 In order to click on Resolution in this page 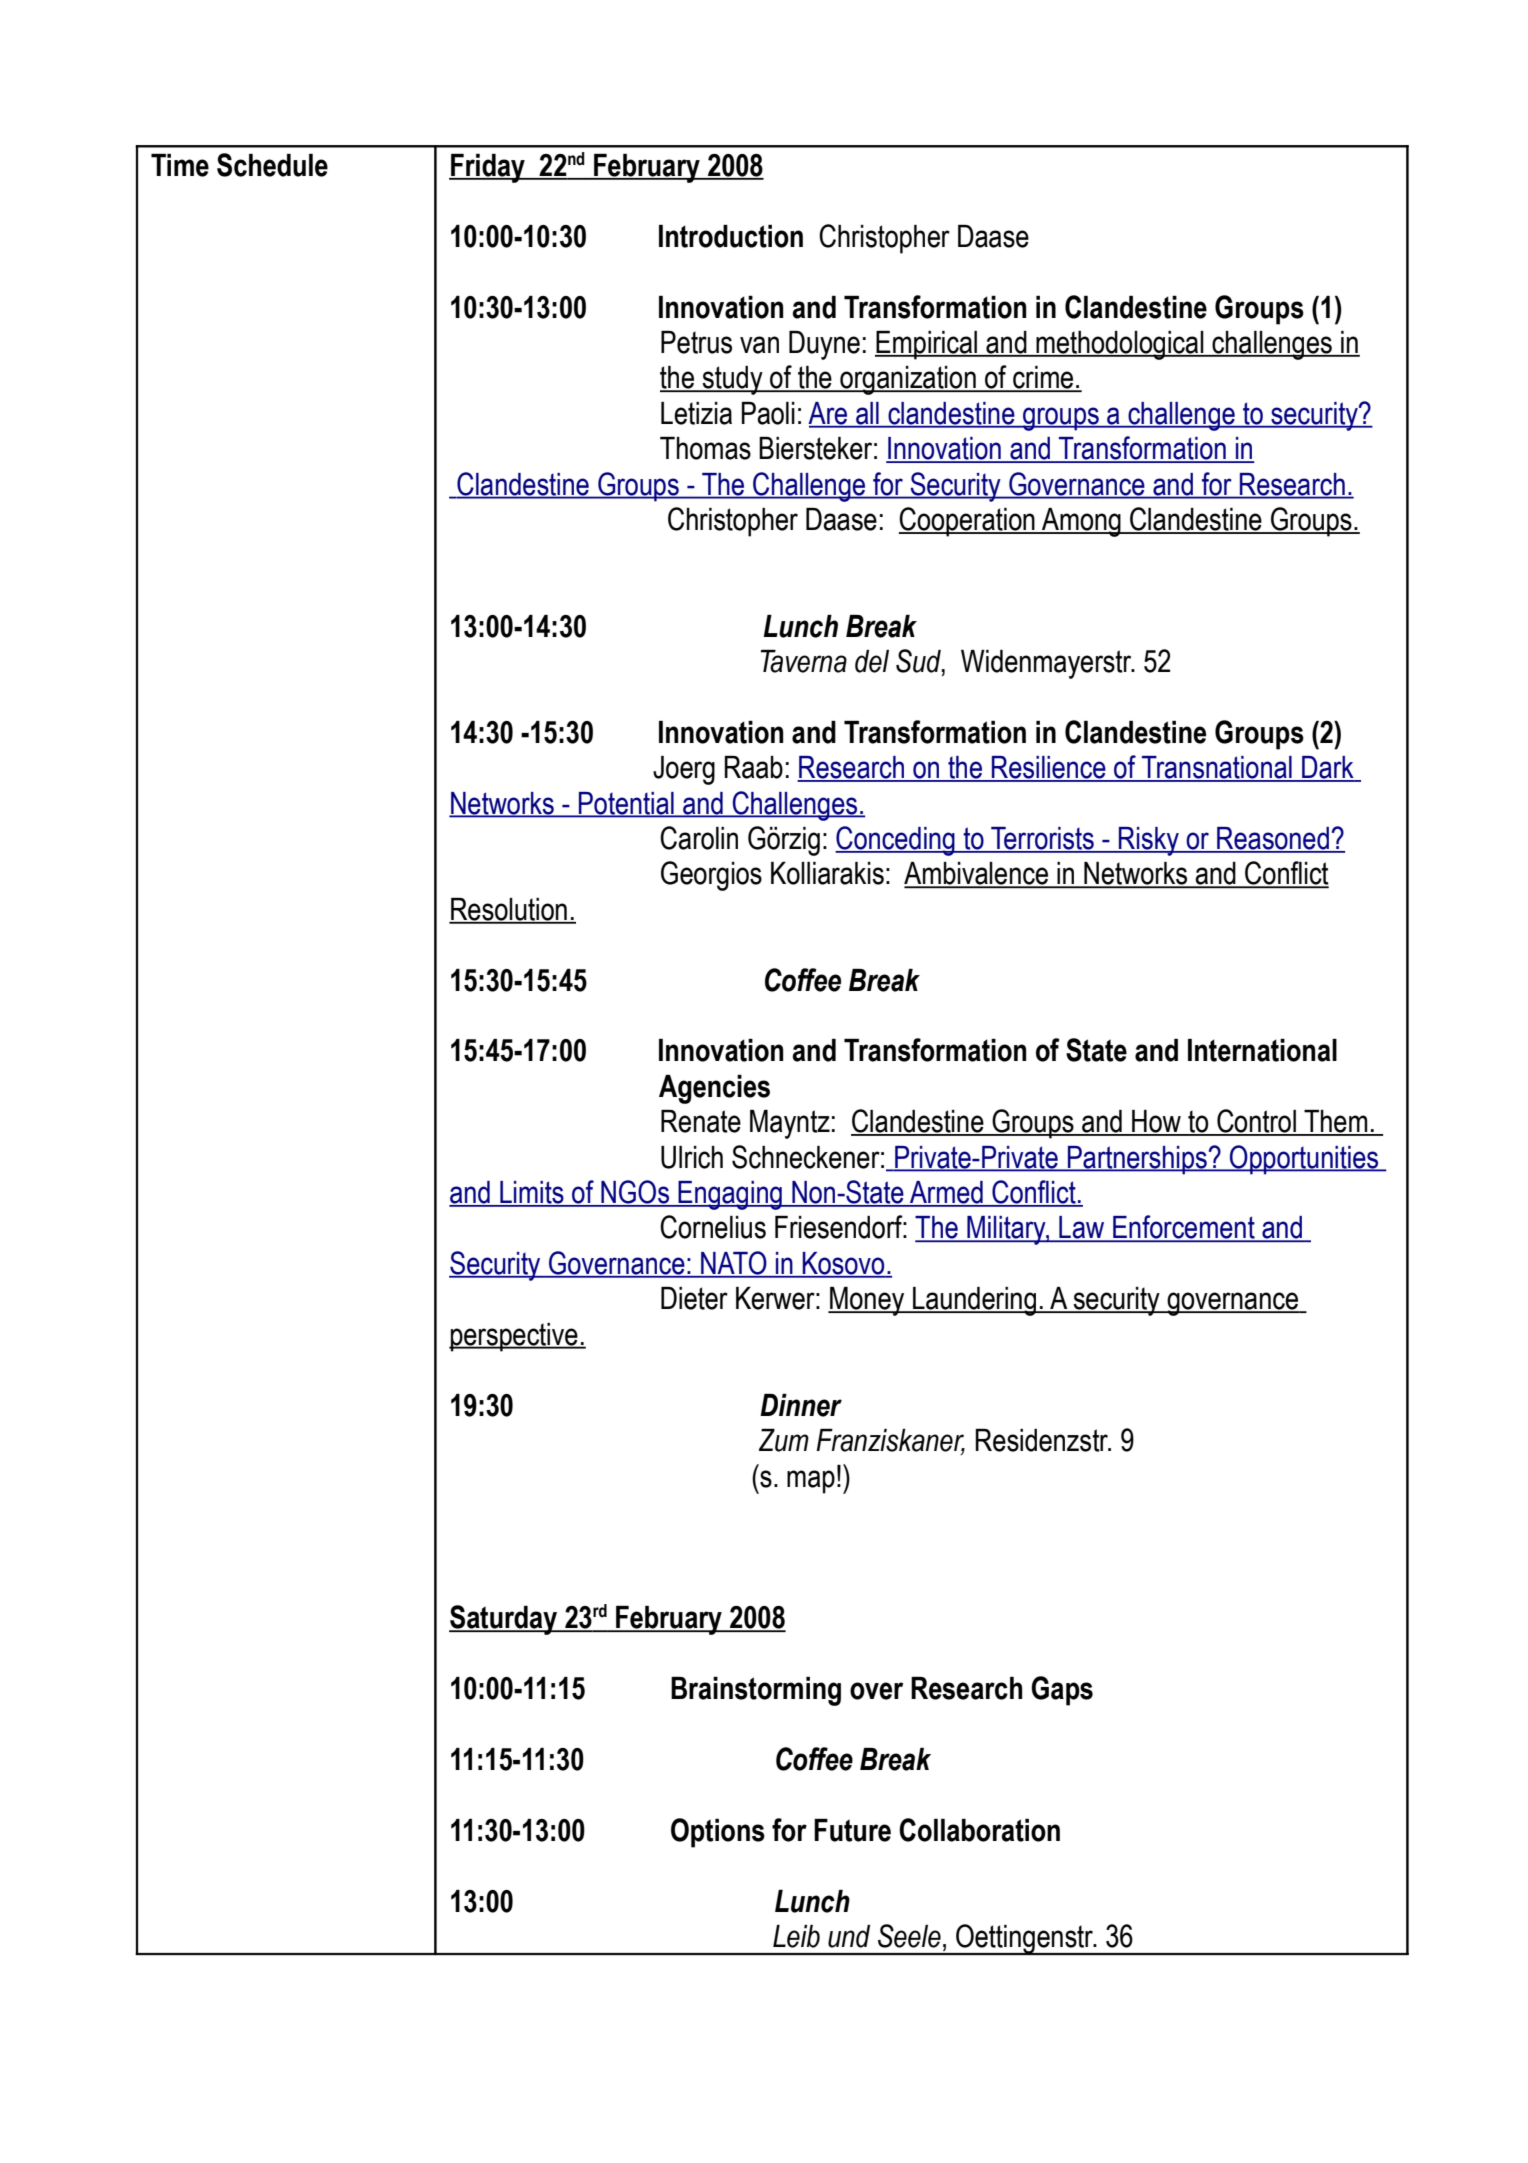, I will do `click(509, 910)`.
